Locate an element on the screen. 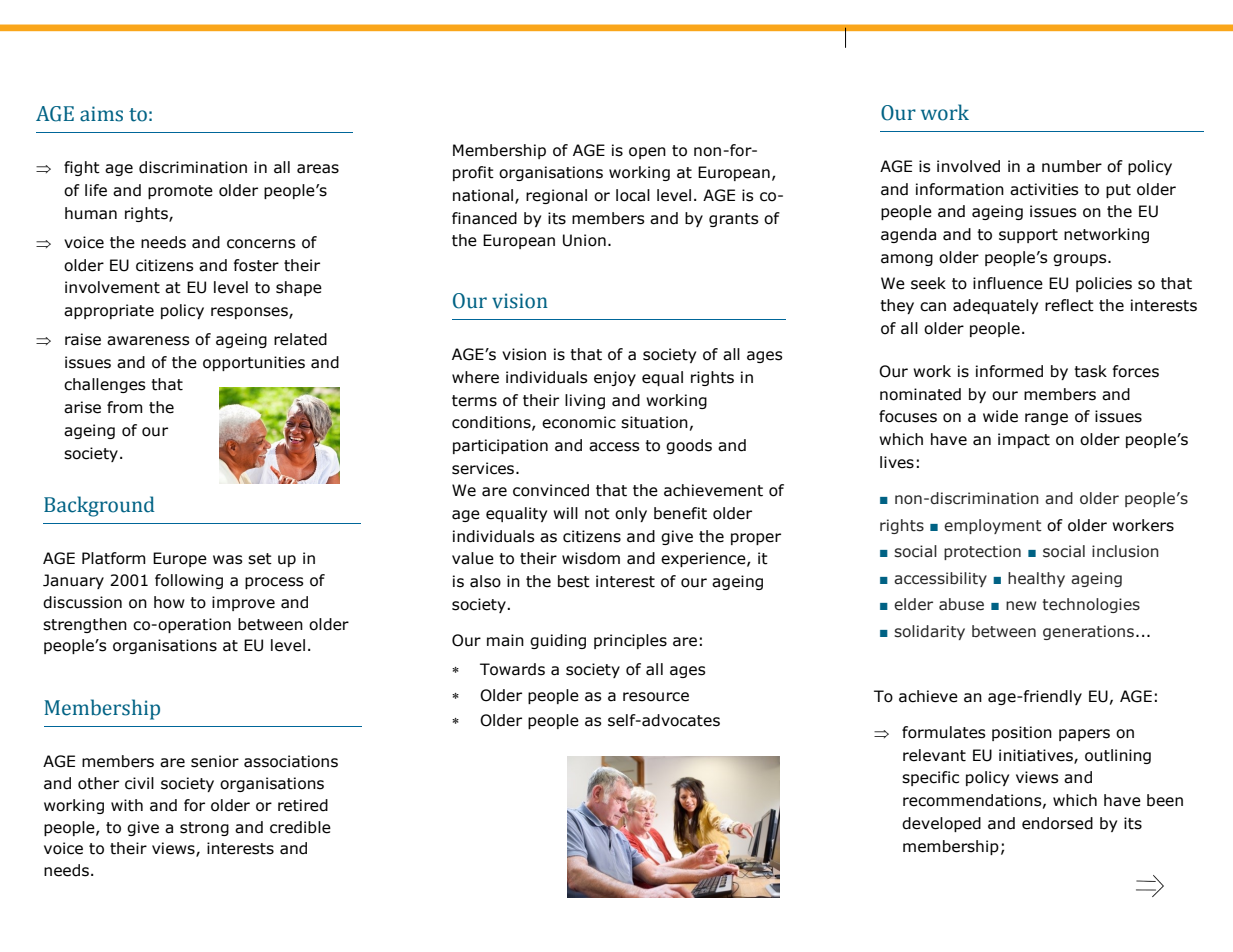 The height and width of the screenshot is (952, 1233). impact is located at coordinates (1024, 440).
